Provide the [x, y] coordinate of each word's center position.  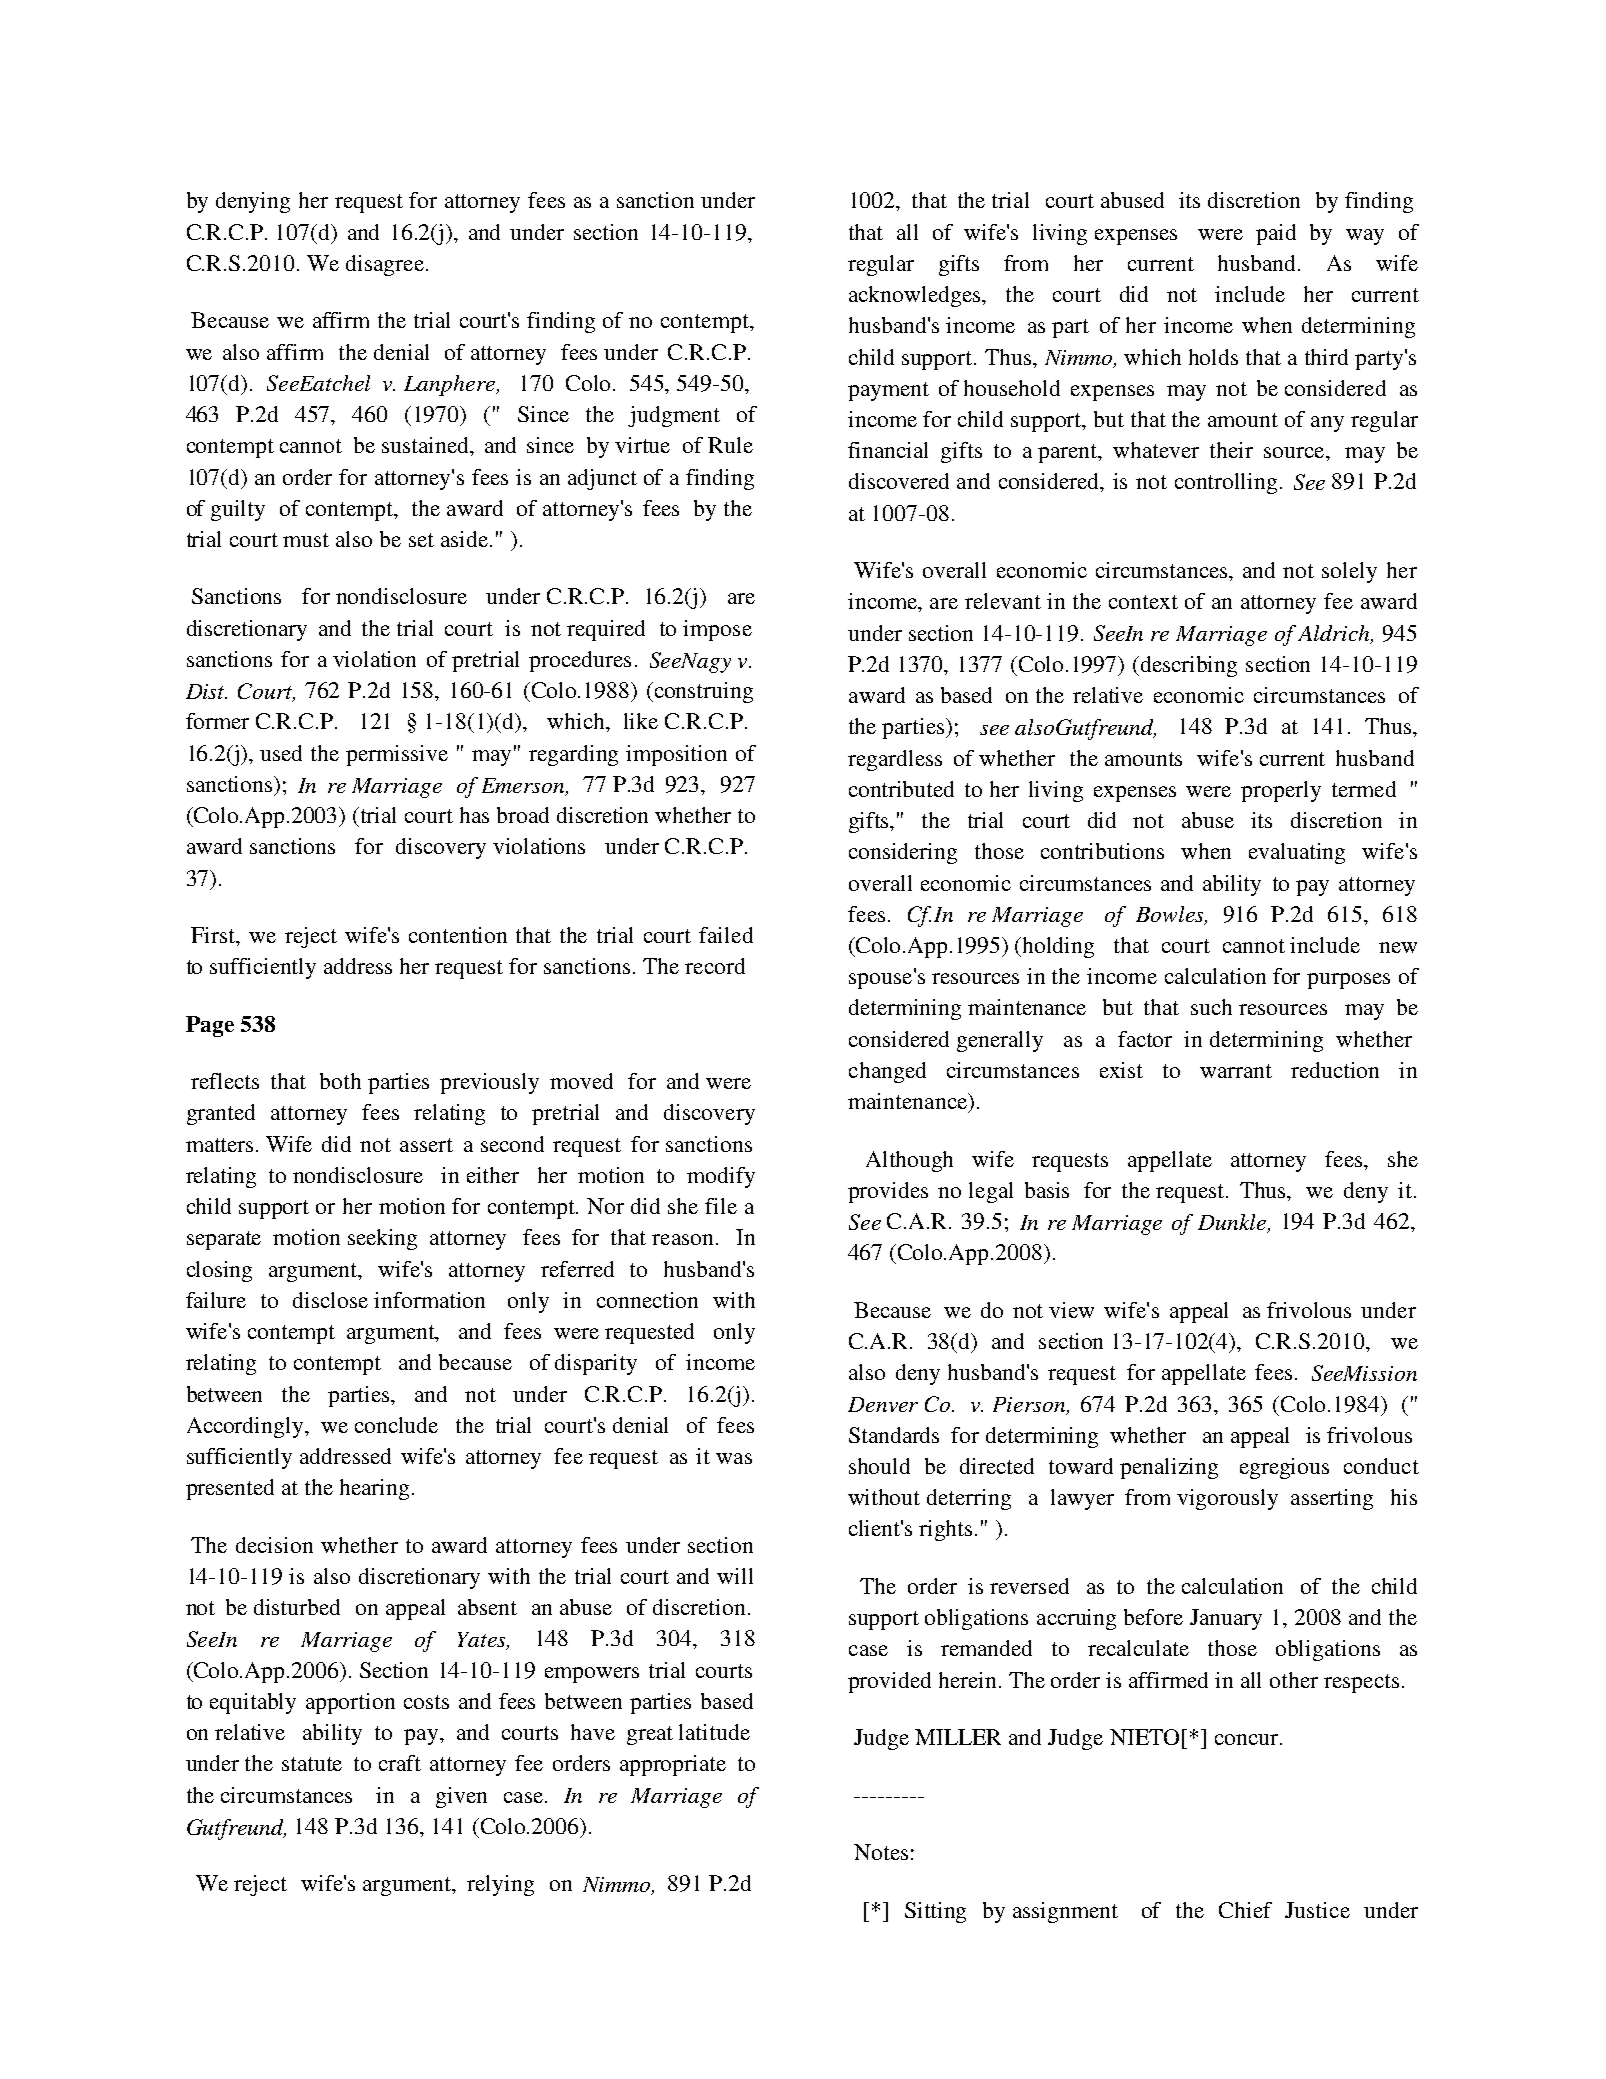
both [340, 1081]
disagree [385, 265]
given [461, 1797]
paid [1276, 234]
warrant [1236, 1071]
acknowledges [916, 296]
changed [887, 1072]
